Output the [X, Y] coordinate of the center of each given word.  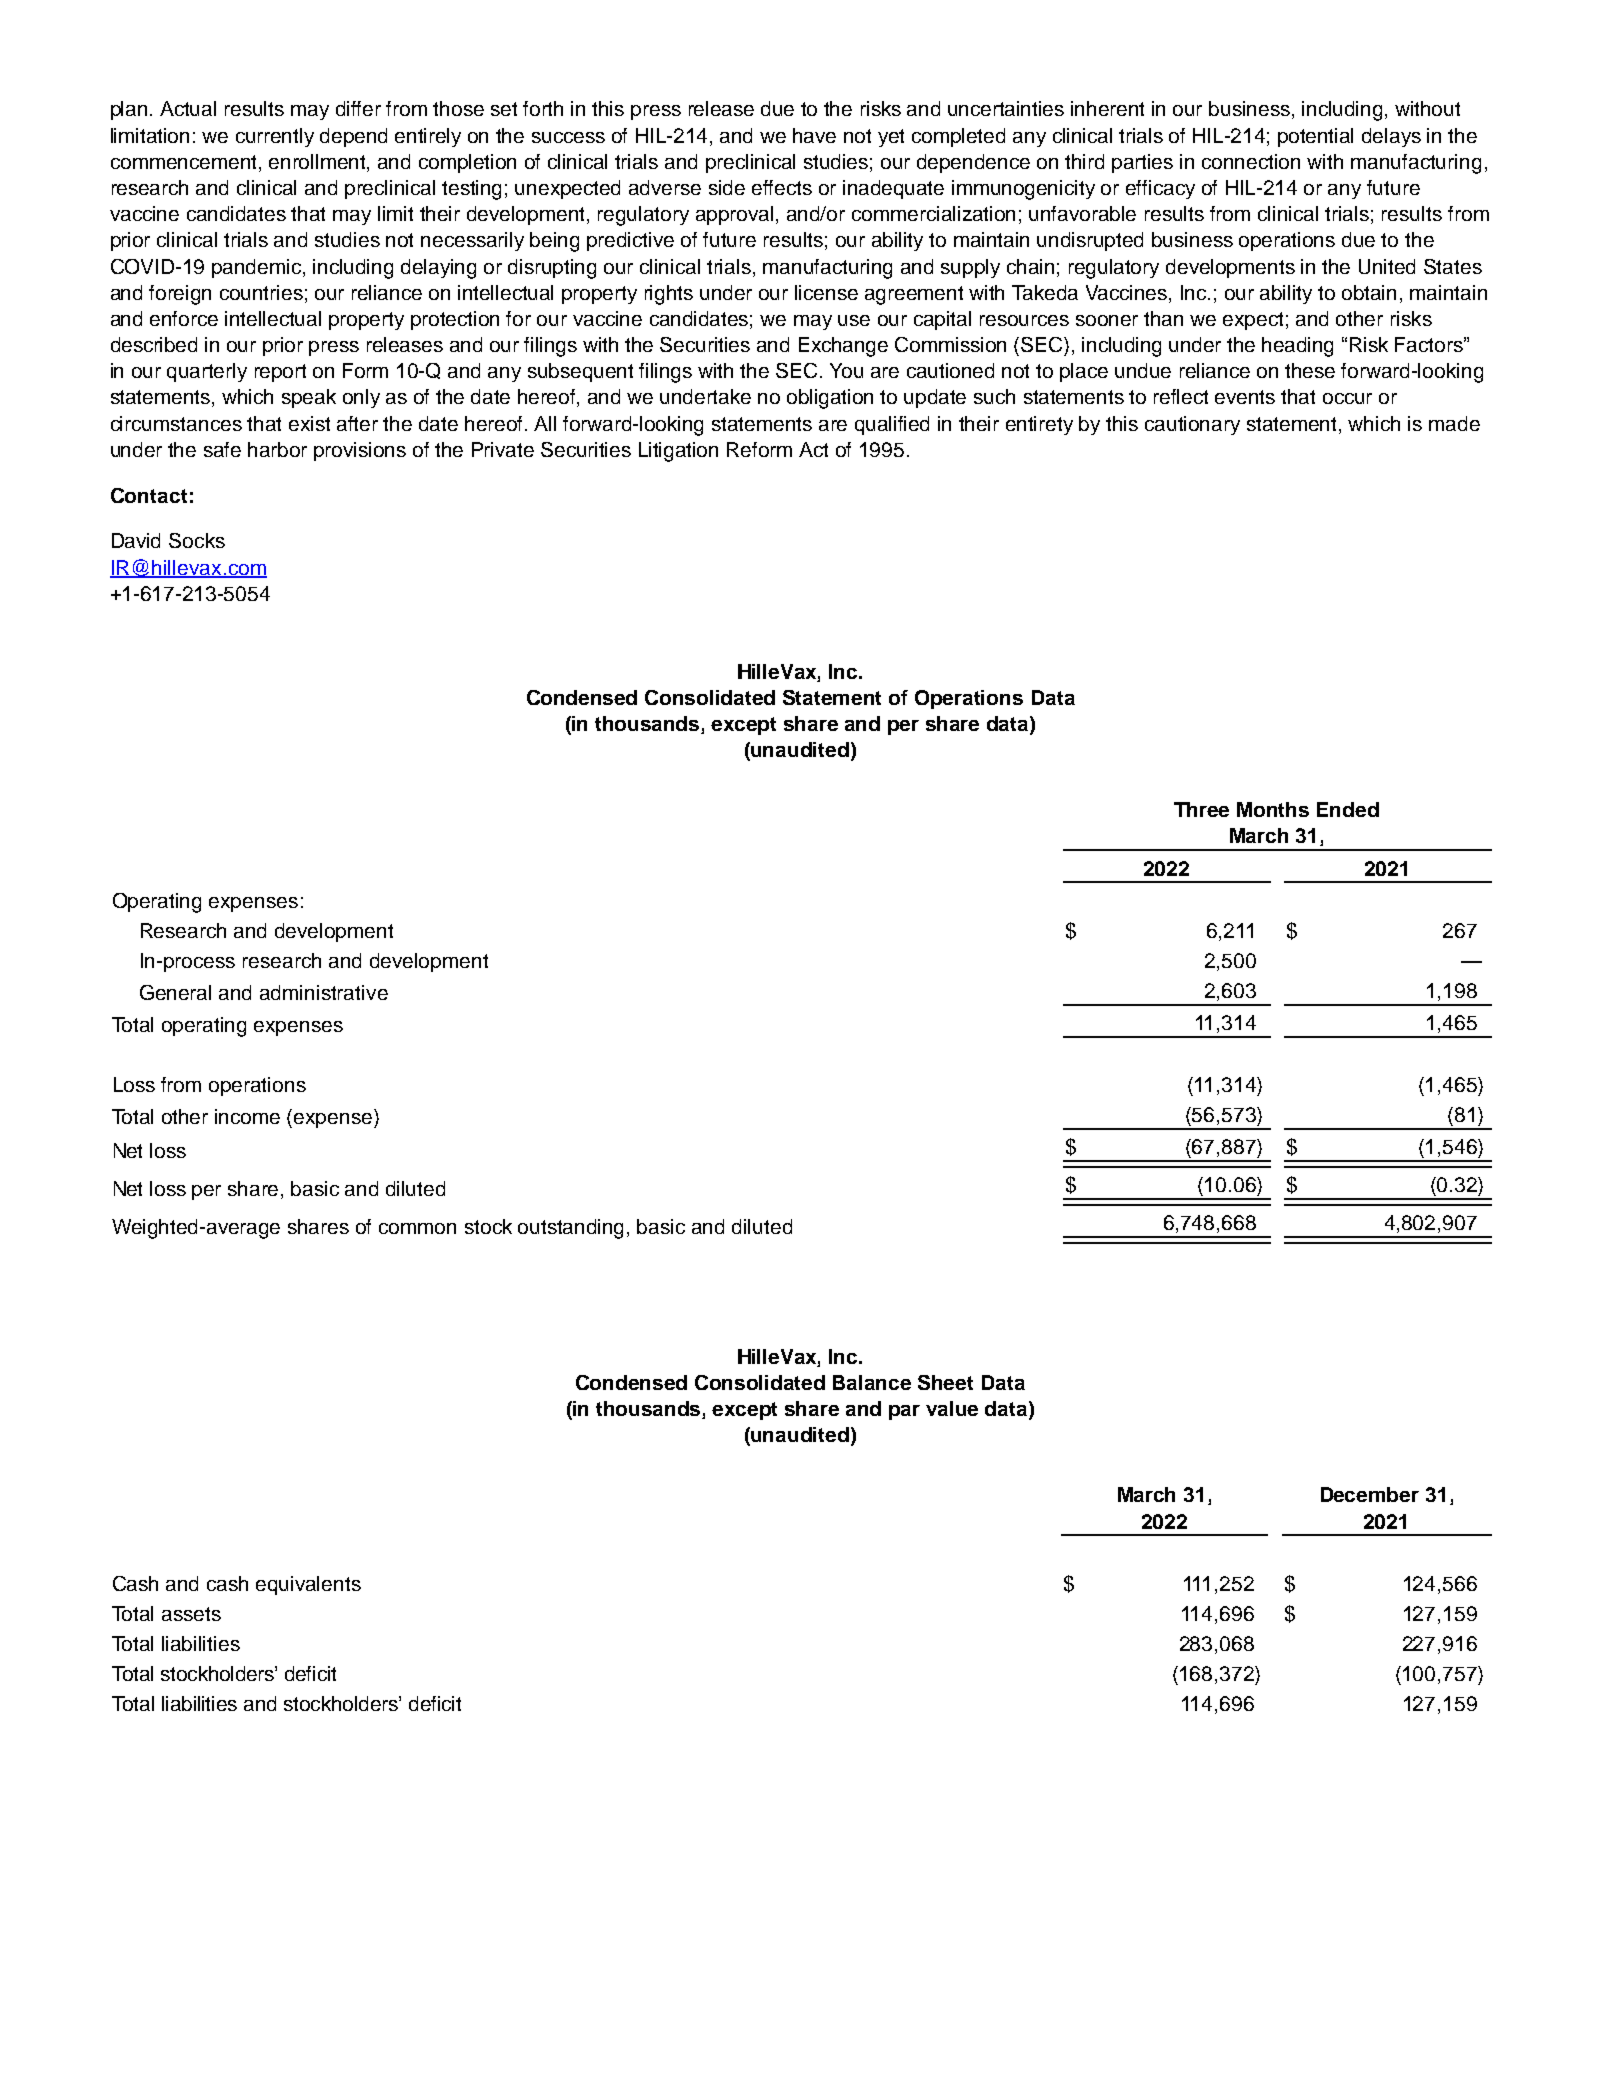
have [814, 135]
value [952, 1408]
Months [1273, 809]
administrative [324, 992]
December [1370, 1494]
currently [275, 137]
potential [1315, 137]
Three [1201, 809]
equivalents [308, 1585]
